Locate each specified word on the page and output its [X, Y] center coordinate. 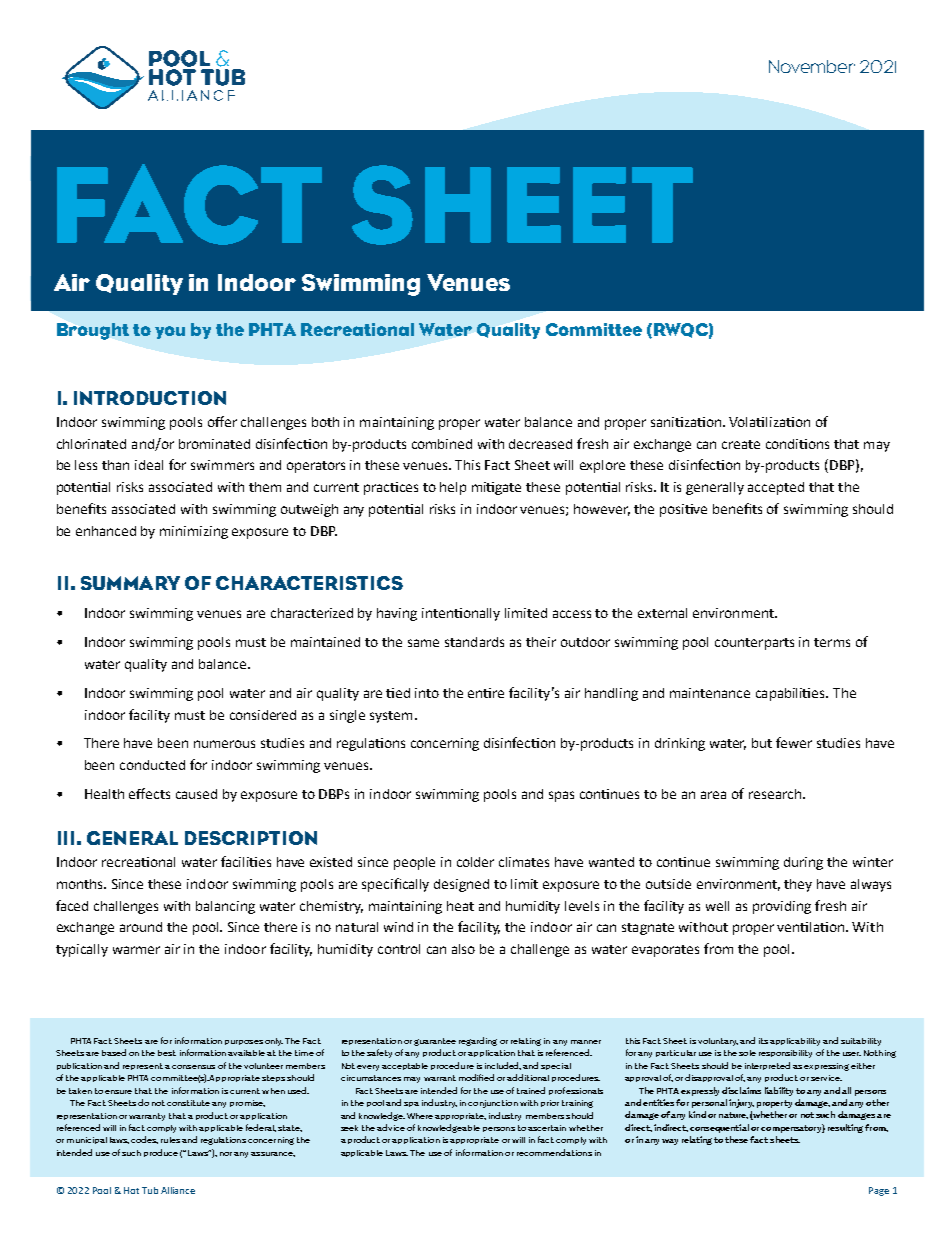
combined [442, 444]
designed [461, 885]
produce [161, 1153]
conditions [797, 444]
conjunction [493, 1104]
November [812, 66]
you [170, 332]
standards [474, 642]
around [141, 927]
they [798, 885]
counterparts [754, 644]
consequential [719, 1128]
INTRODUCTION [150, 398]
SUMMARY [130, 583]
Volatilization [769, 422]
